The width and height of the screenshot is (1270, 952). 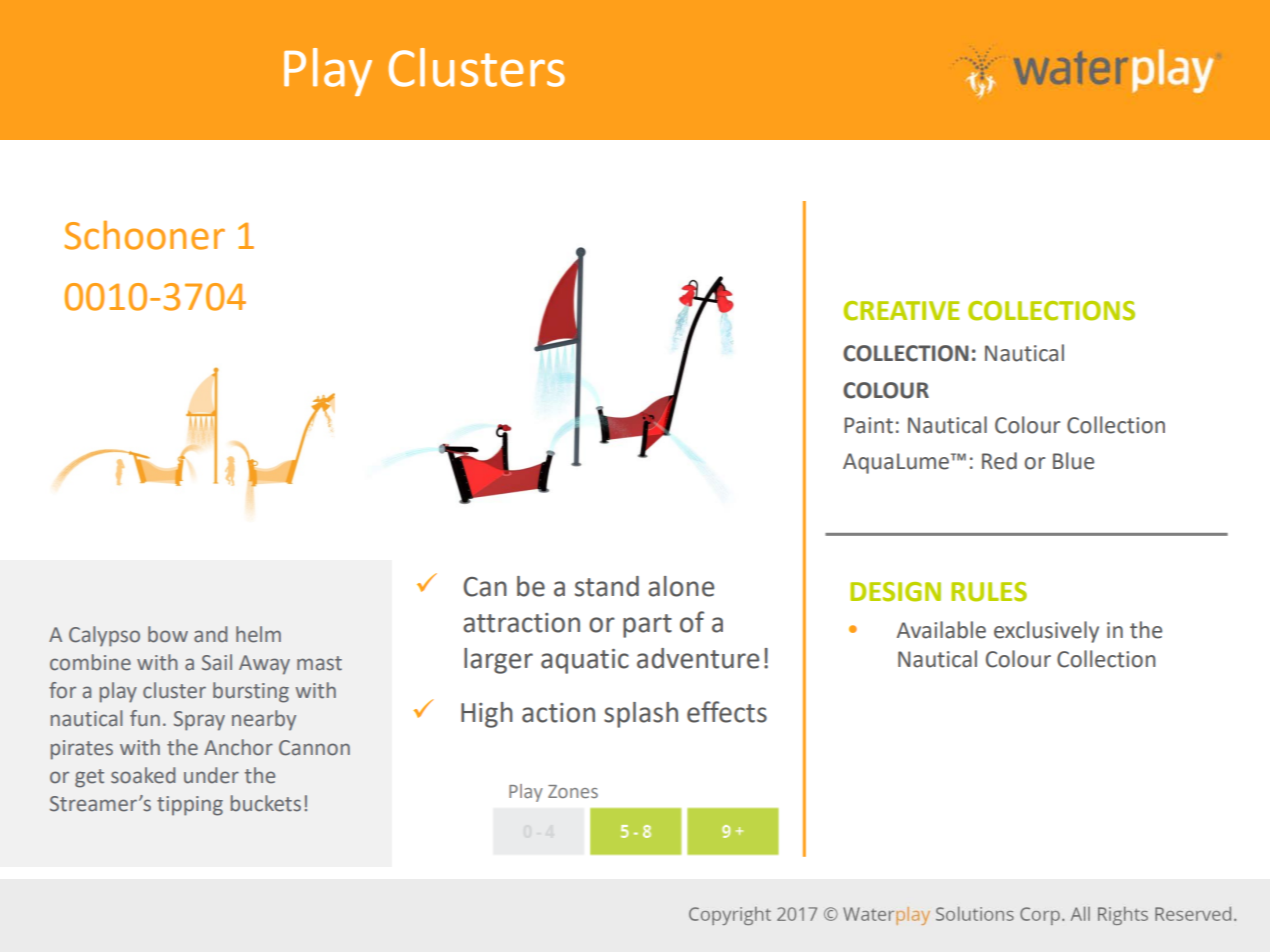 I want to click on bursting, so click(x=251, y=692).
